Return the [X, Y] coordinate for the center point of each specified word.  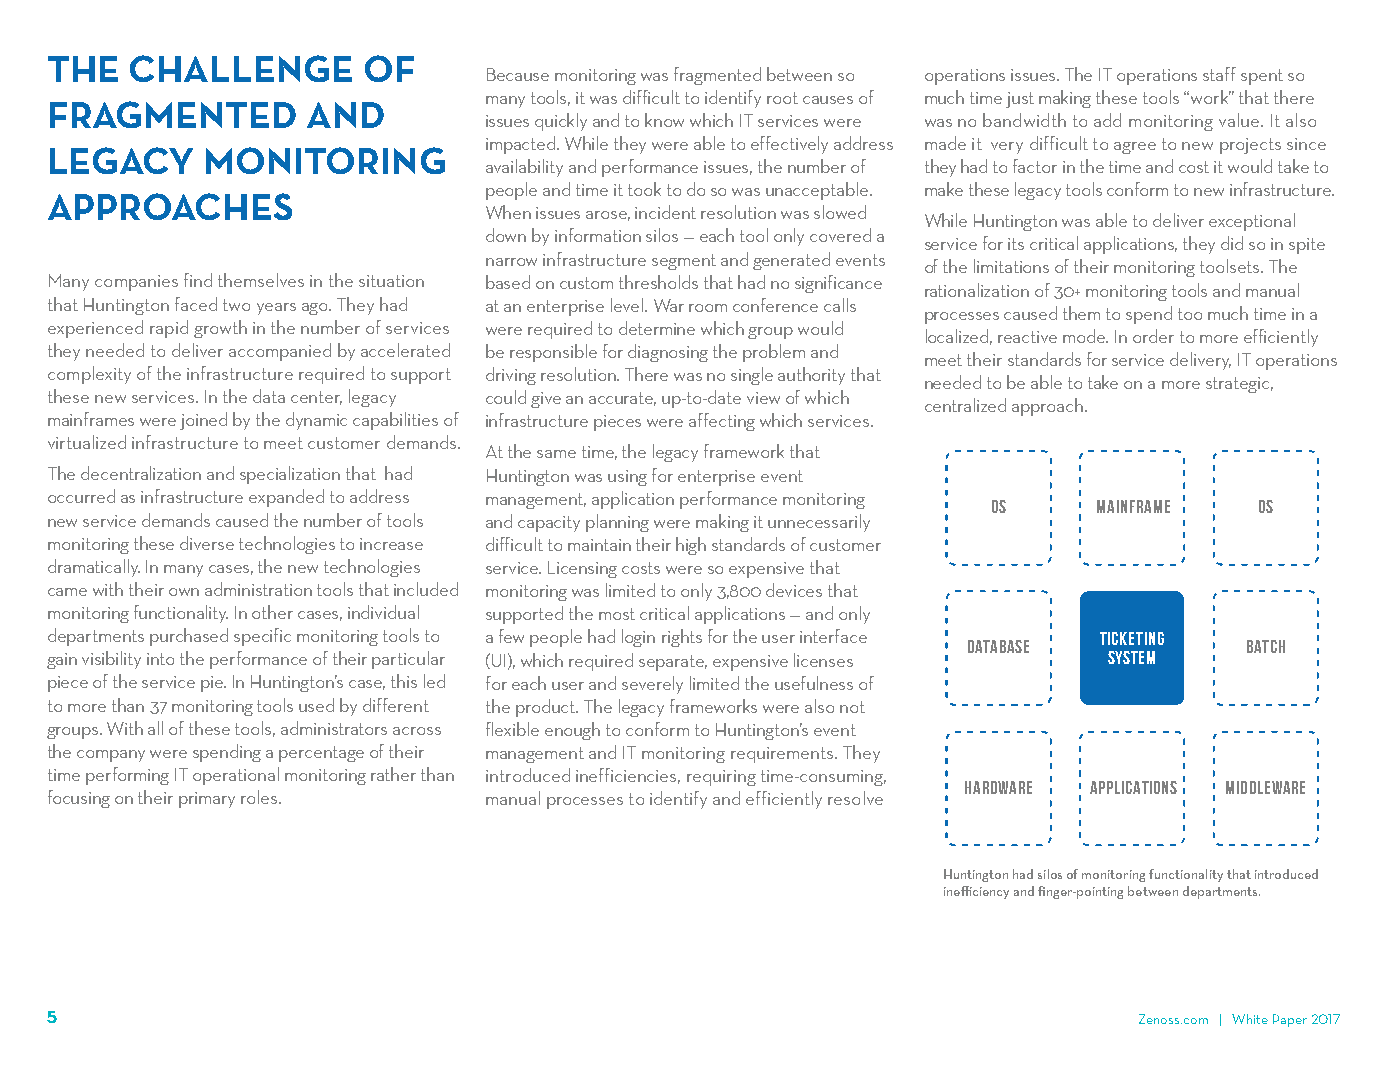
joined [203, 421]
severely [652, 685]
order [1153, 336]
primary [207, 800]
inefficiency [976, 892]
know [664, 120]
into [160, 659]
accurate [622, 399]
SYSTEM [1131, 657]
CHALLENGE [241, 68]
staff [1219, 74]
